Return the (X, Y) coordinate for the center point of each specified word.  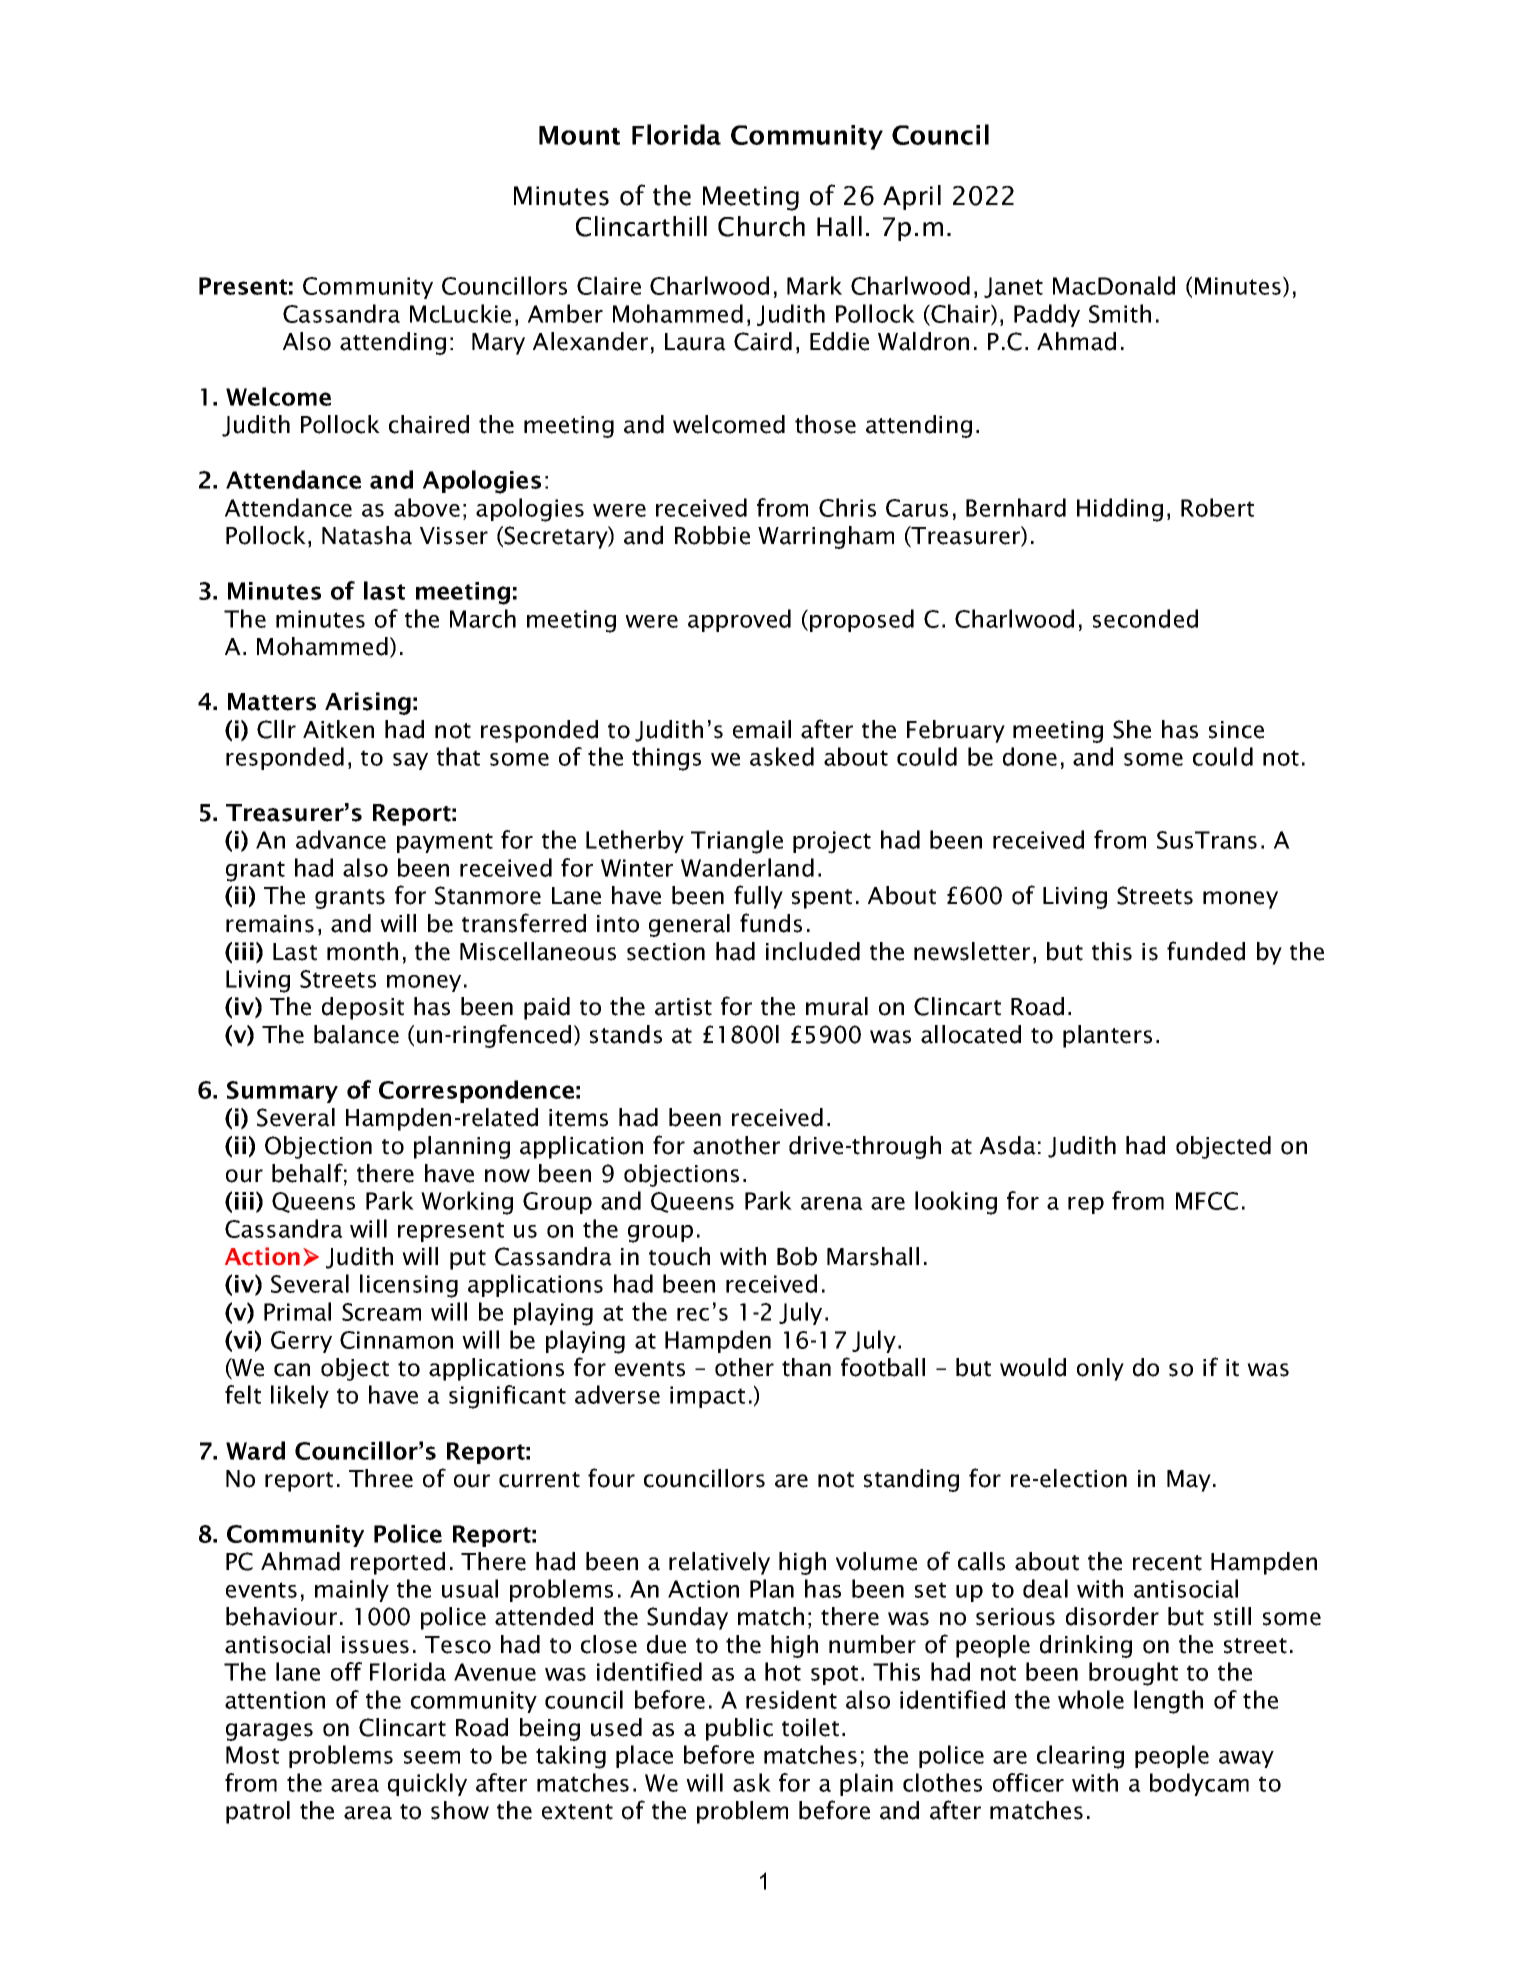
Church (761, 226)
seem (432, 1757)
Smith (1120, 313)
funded (1206, 951)
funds (771, 923)
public (739, 1729)
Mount (579, 135)
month (362, 951)
